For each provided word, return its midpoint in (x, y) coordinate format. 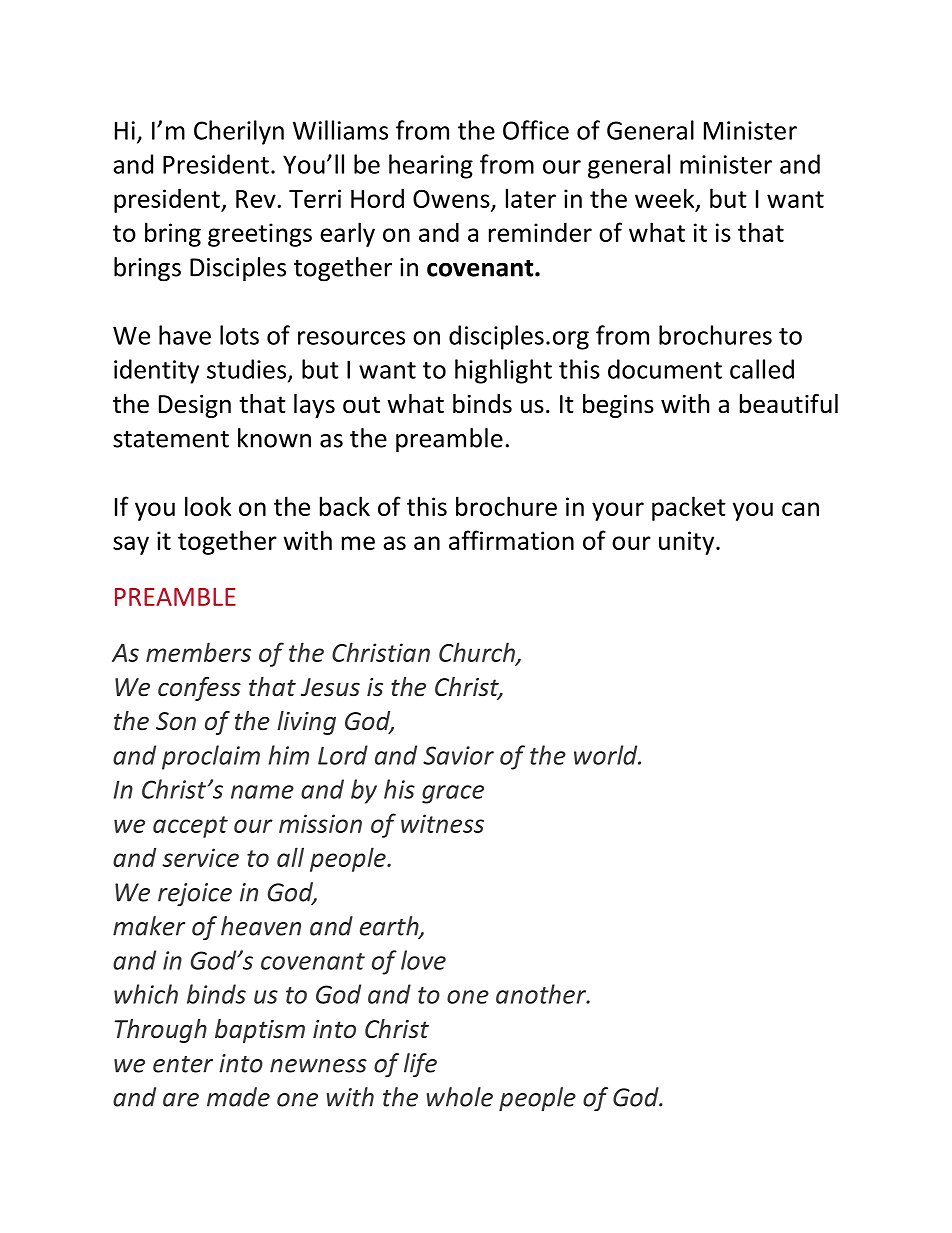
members (198, 652)
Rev (256, 199)
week (666, 199)
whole (460, 1097)
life (420, 1065)
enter (183, 1064)
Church (478, 653)
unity (688, 543)
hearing (431, 166)
